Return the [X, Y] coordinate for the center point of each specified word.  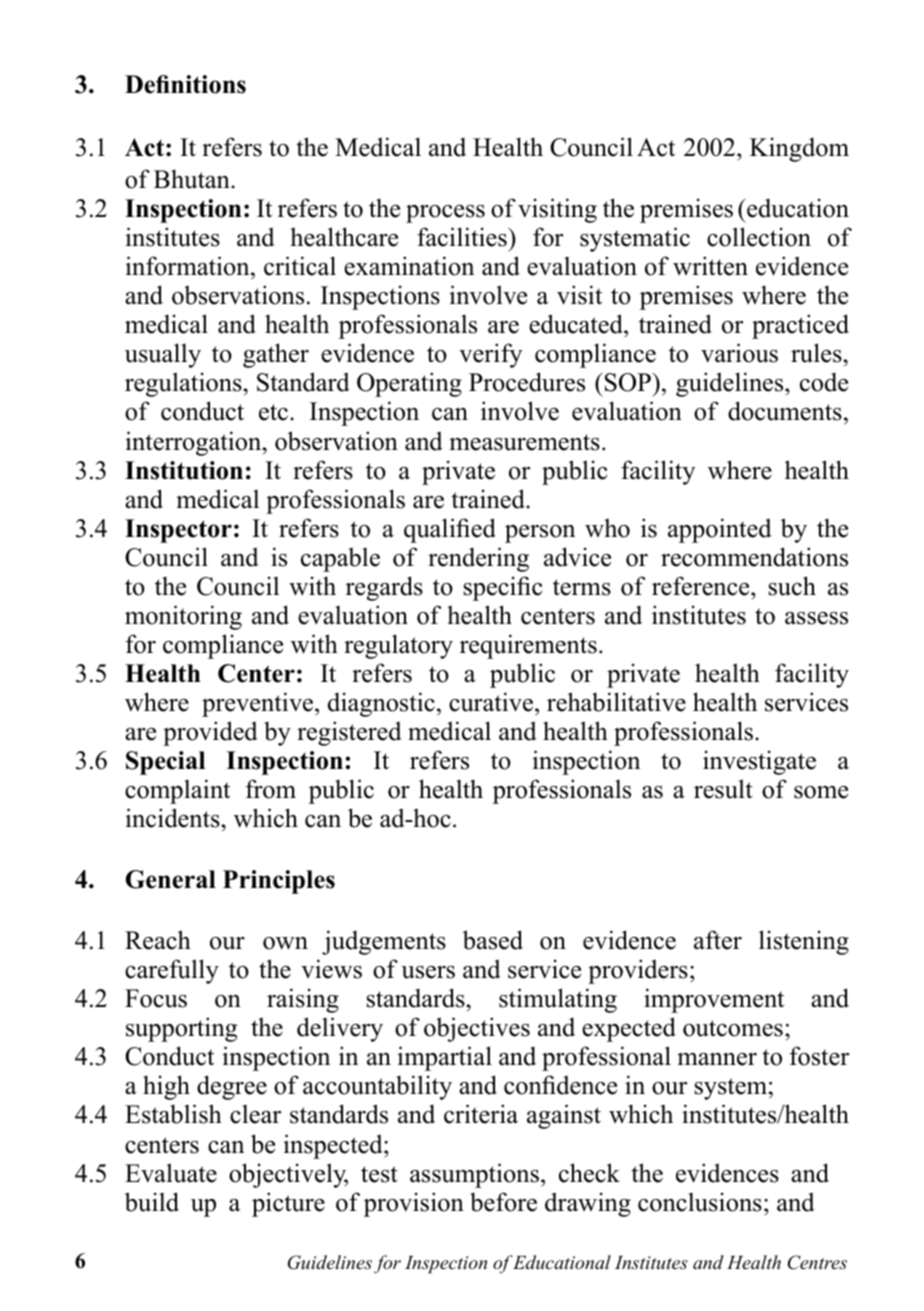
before [503, 1202]
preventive [259, 704]
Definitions [185, 84]
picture [288, 1204]
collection [759, 237]
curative [492, 702]
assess [816, 618]
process [445, 214]
